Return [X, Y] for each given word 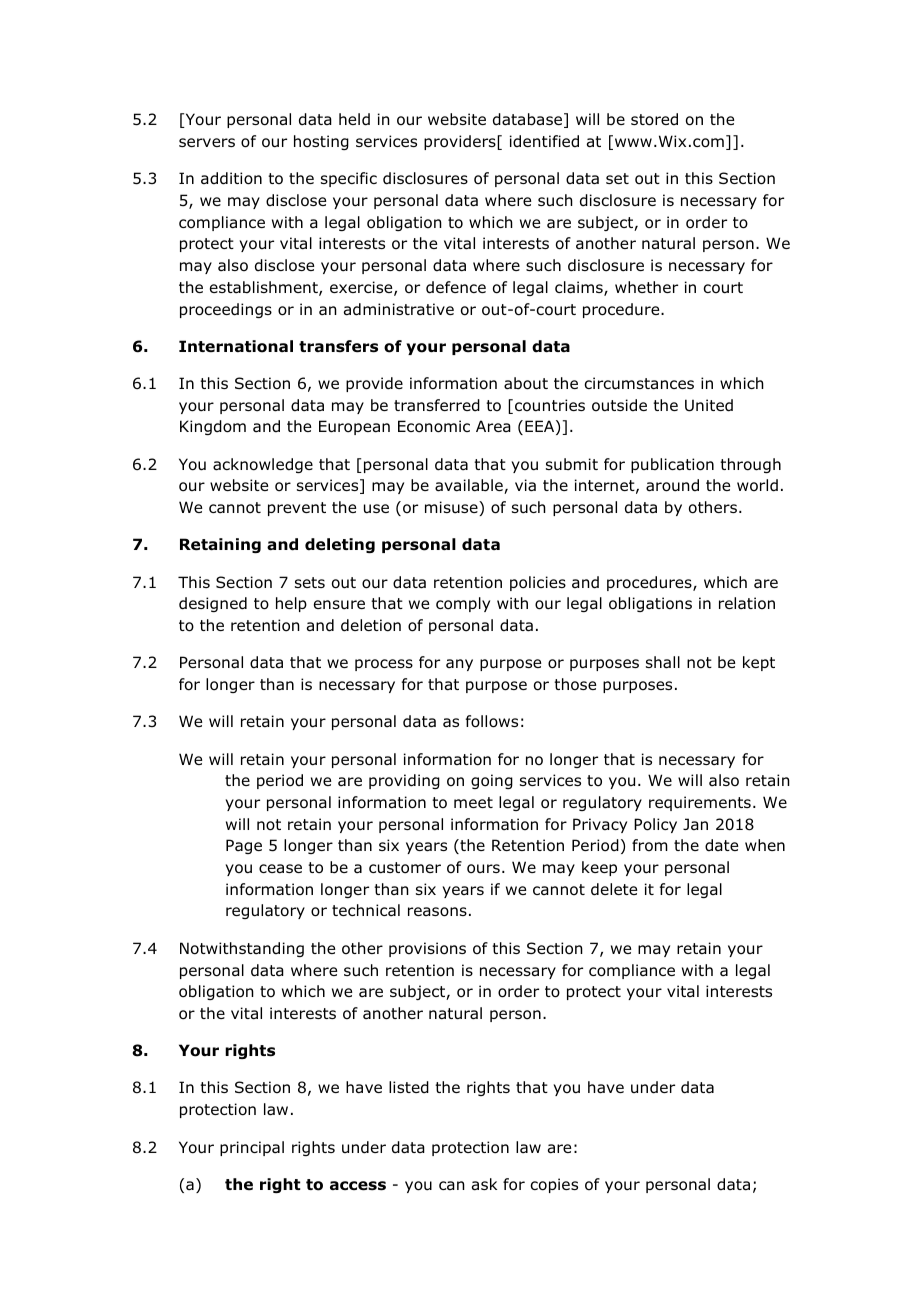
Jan [695, 824]
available [470, 486]
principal [252, 1148]
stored [654, 119]
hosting [321, 142]
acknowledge [263, 465]
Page [244, 846]
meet [473, 802]
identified [544, 141]
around [672, 485]
